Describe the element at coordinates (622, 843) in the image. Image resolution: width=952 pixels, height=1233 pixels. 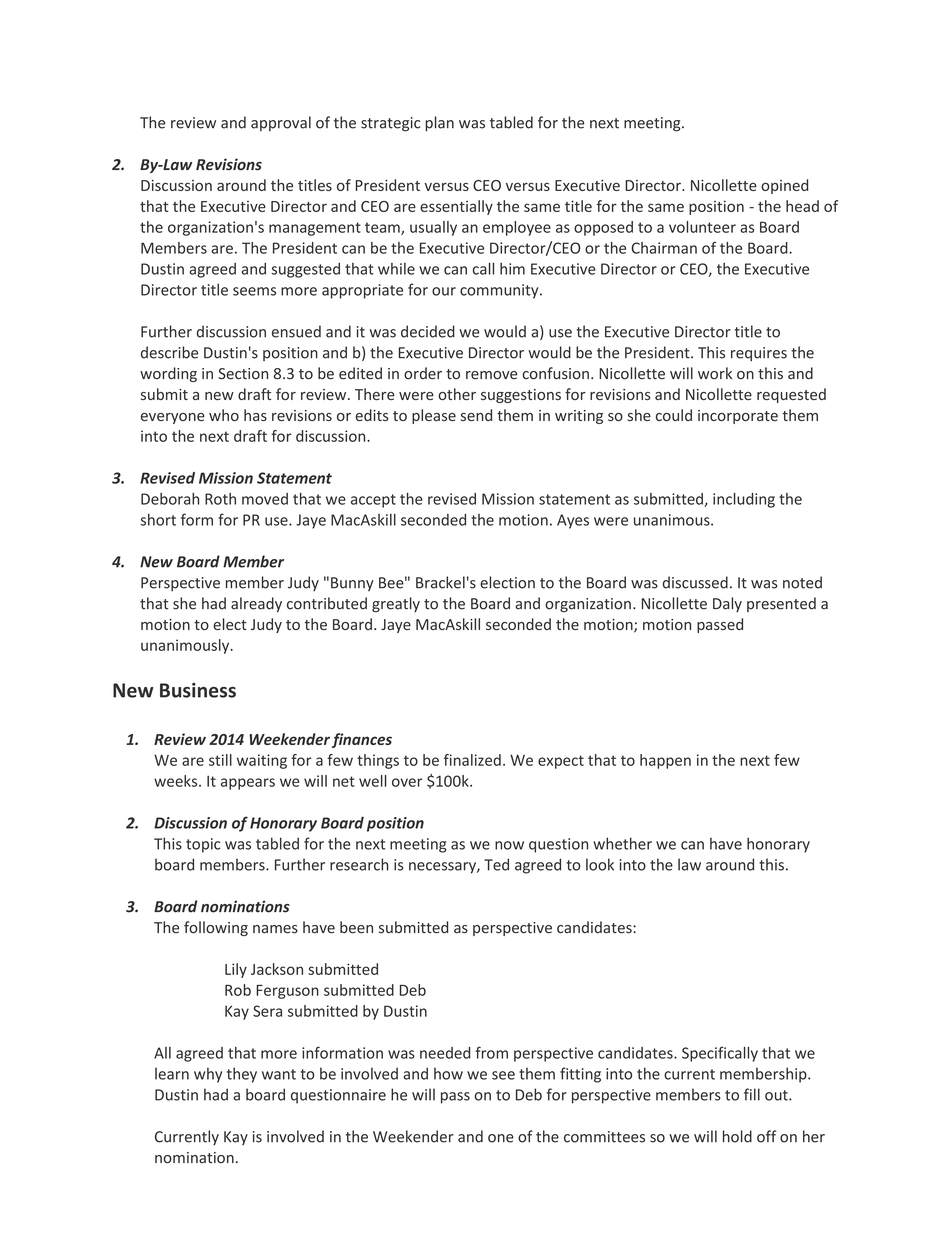
I see `whether` at that location.
